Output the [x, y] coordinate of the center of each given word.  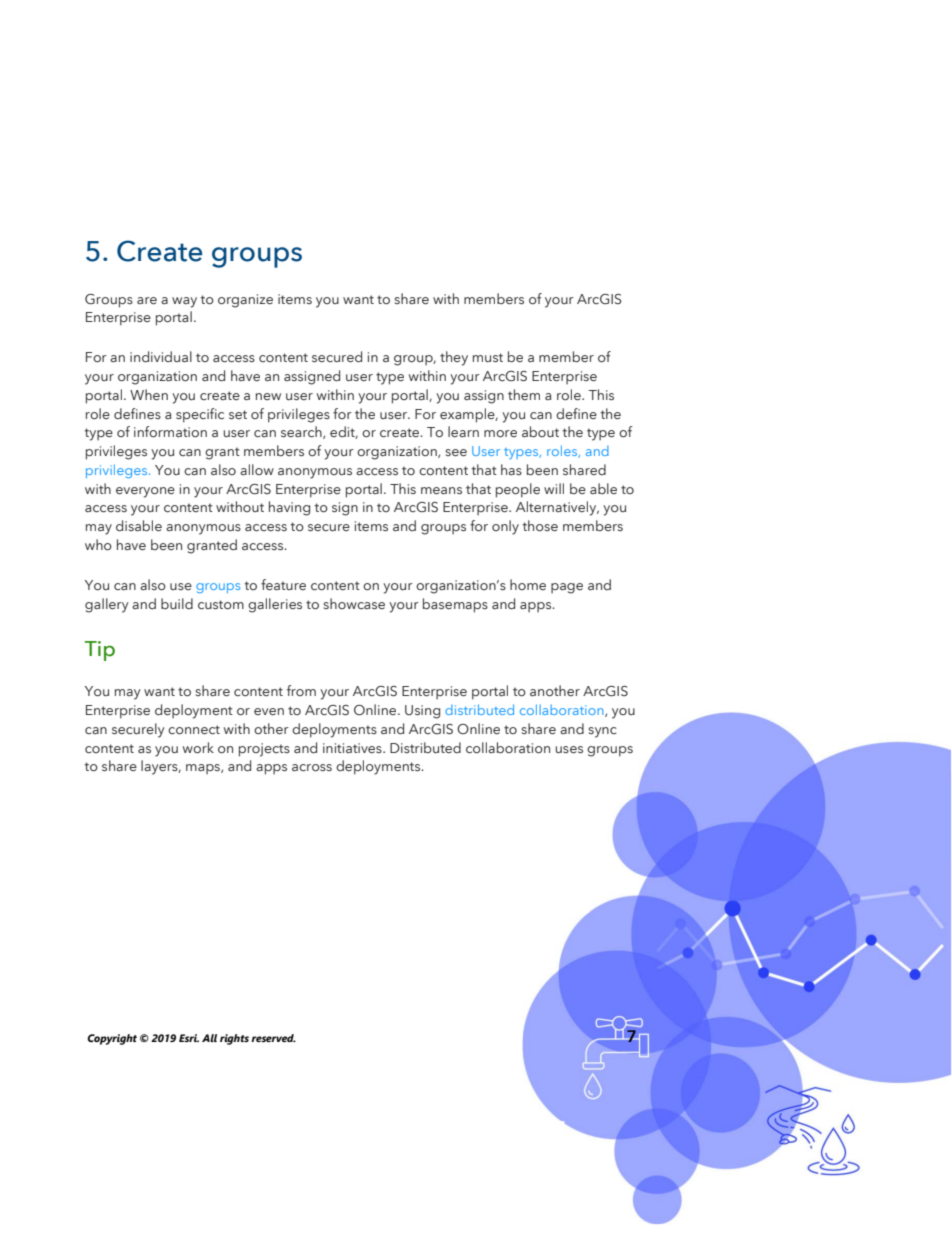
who [98, 544]
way [184, 302]
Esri [189, 1038]
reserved [273, 1038]
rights [234, 1039]
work [198, 747]
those [540, 525]
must [488, 357]
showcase [354, 603]
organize [245, 301]
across [312, 767]
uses [569, 749]
